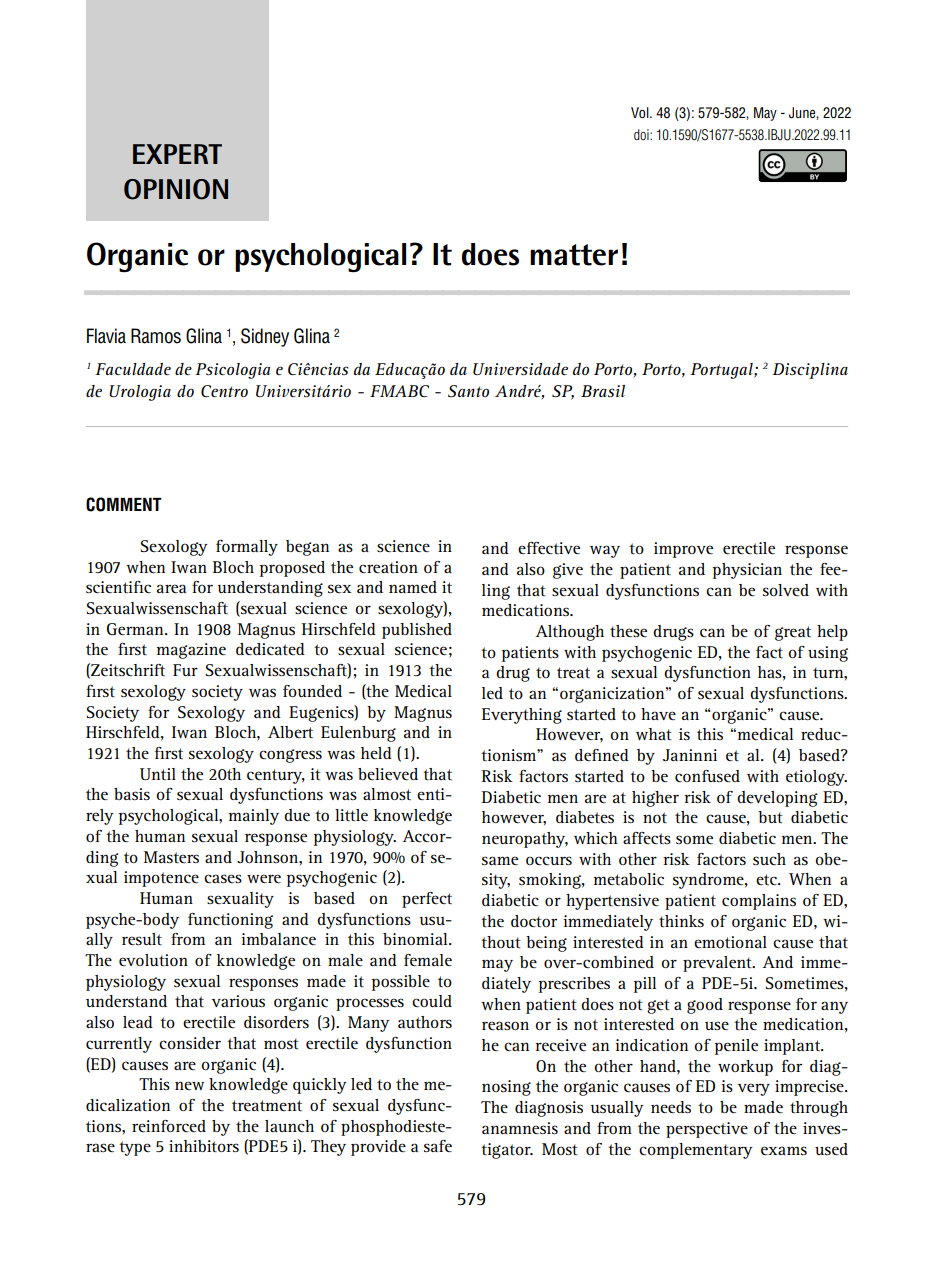 This screenshot has width=952, height=1273. What do you see at coordinates (574, 255) in the screenshot?
I see `matter` at bounding box center [574, 255].
